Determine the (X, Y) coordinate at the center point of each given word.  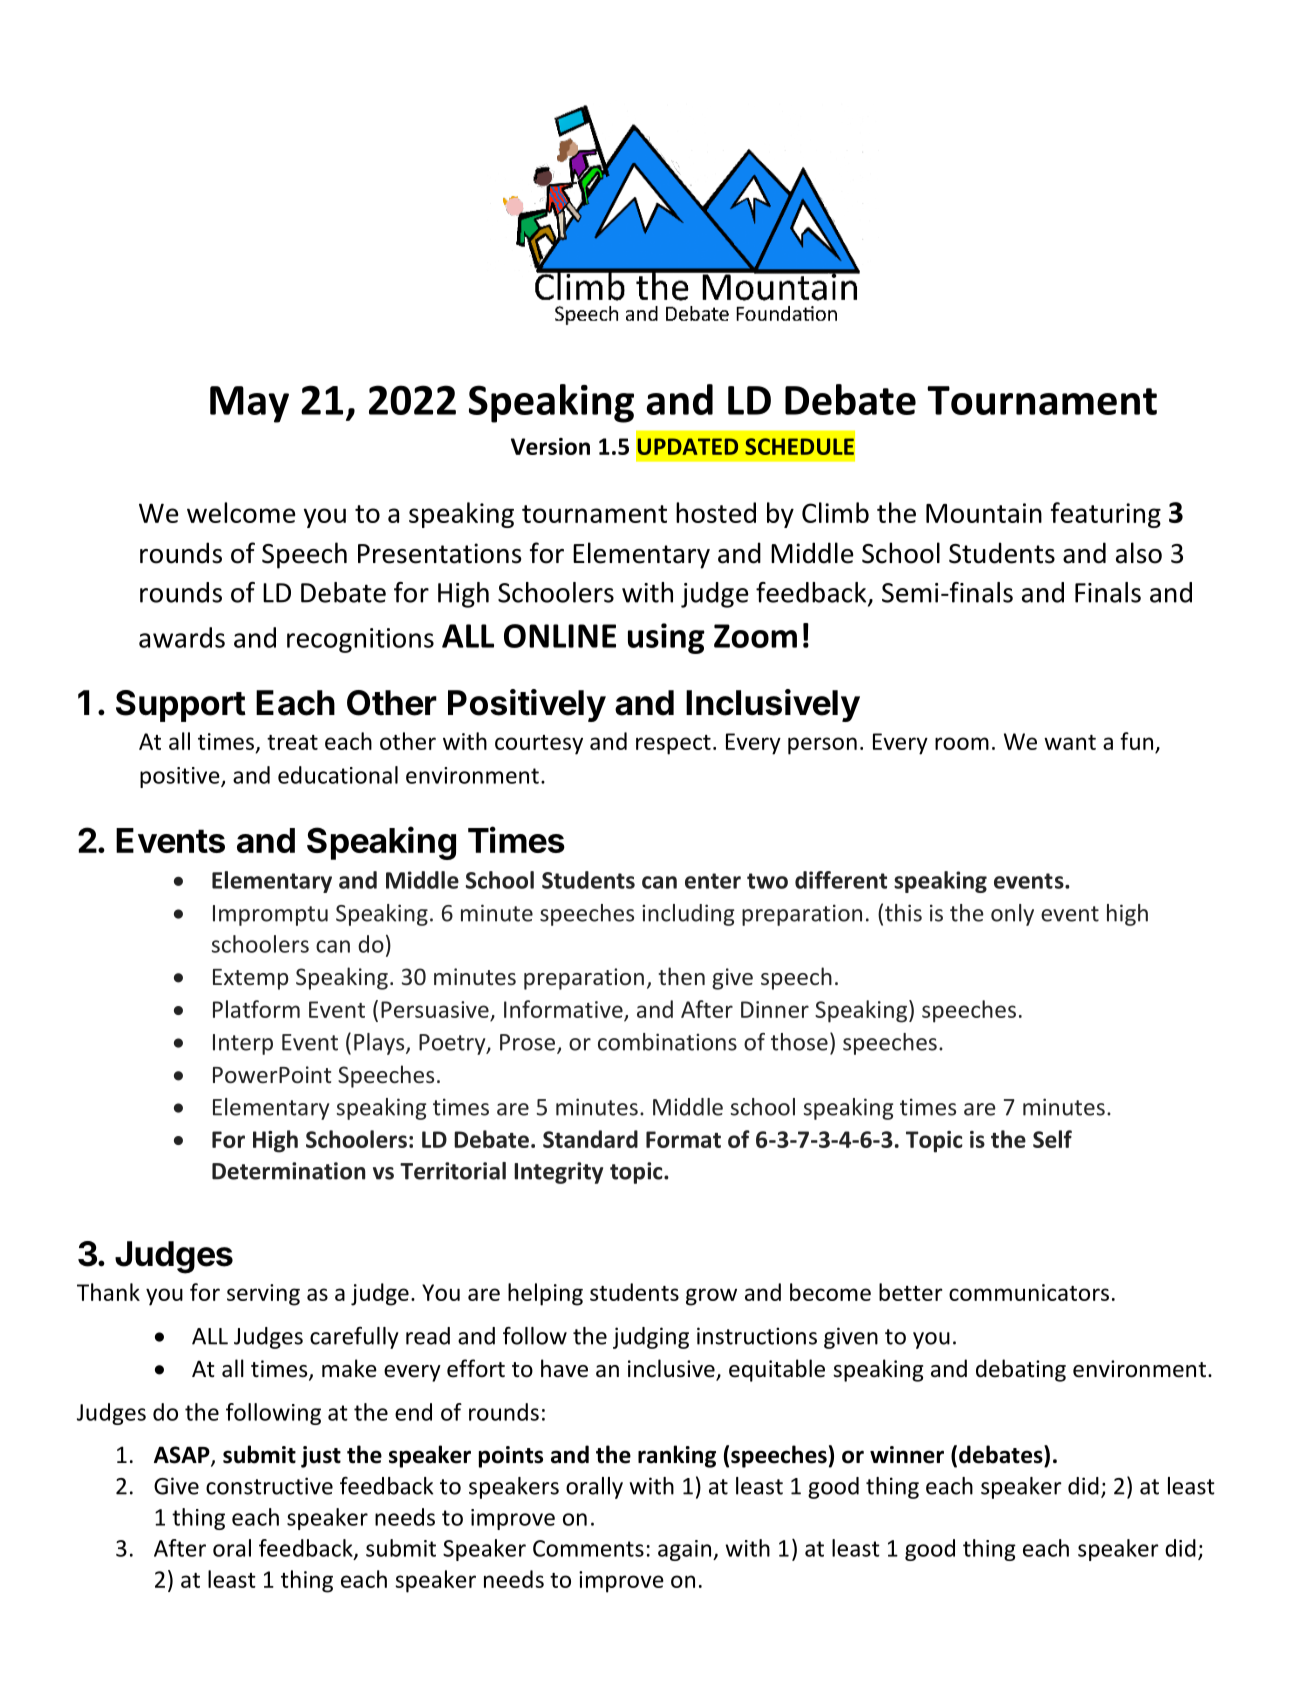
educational (338, 775)
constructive (269, 1486)
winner (907, 1455)
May (249, 404)
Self (1052, 1139)
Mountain (984, 513)
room (962, 743)
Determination (288, 1171)
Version (550, 446)
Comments (588, 1548)
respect (673, 745)
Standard (590, 1139)
